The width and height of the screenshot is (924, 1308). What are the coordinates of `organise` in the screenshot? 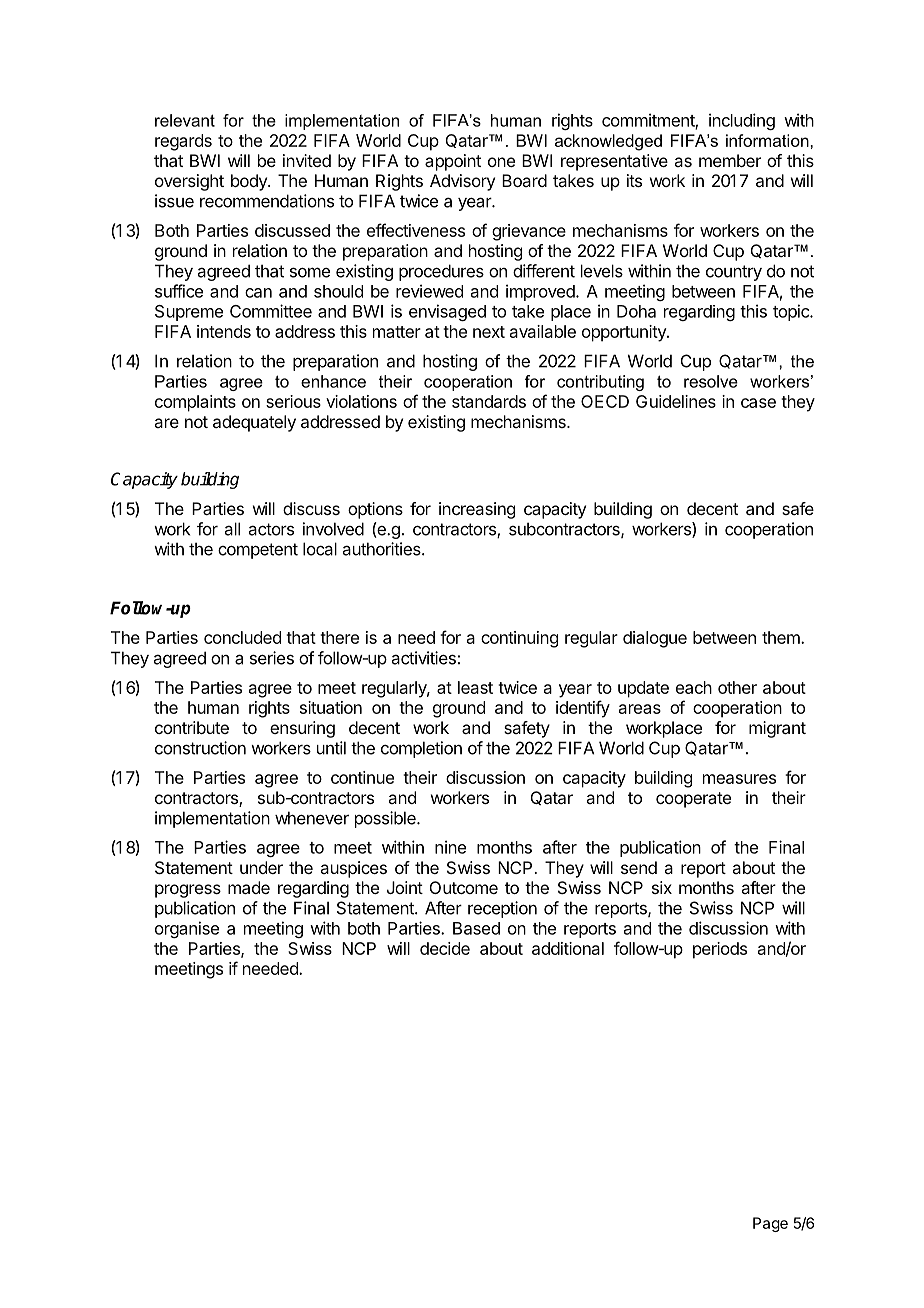 It's located at (187, 929).
